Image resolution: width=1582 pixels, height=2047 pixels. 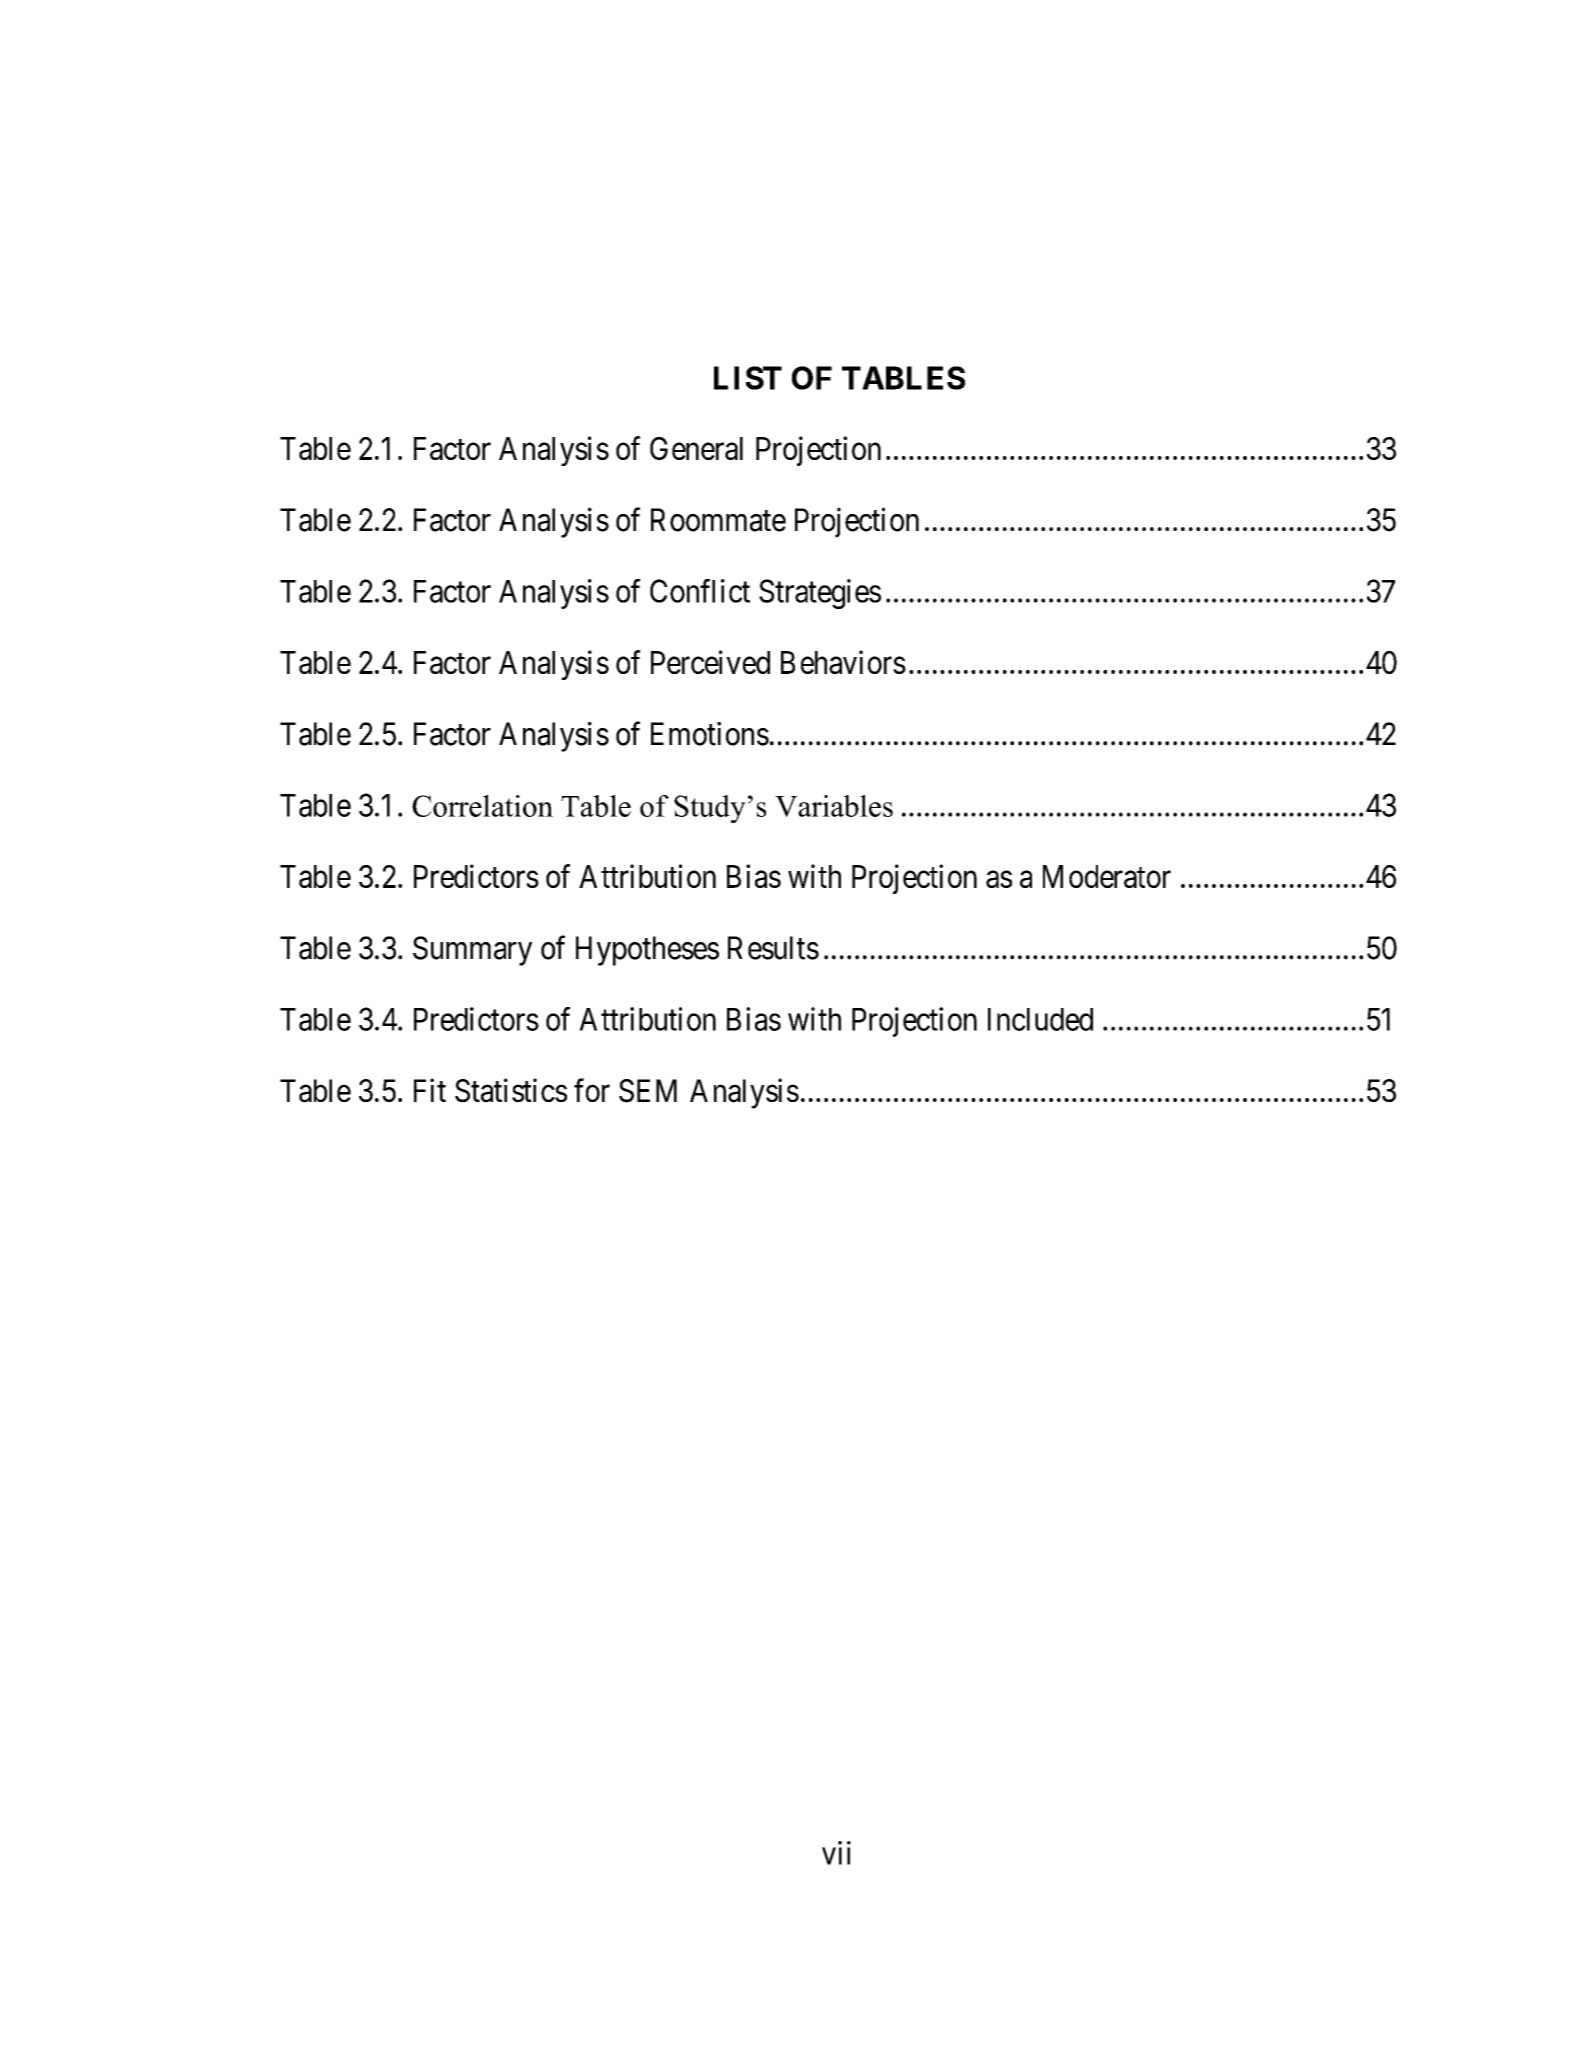 I want to click on Fit, so click(x=430, y=1090).
